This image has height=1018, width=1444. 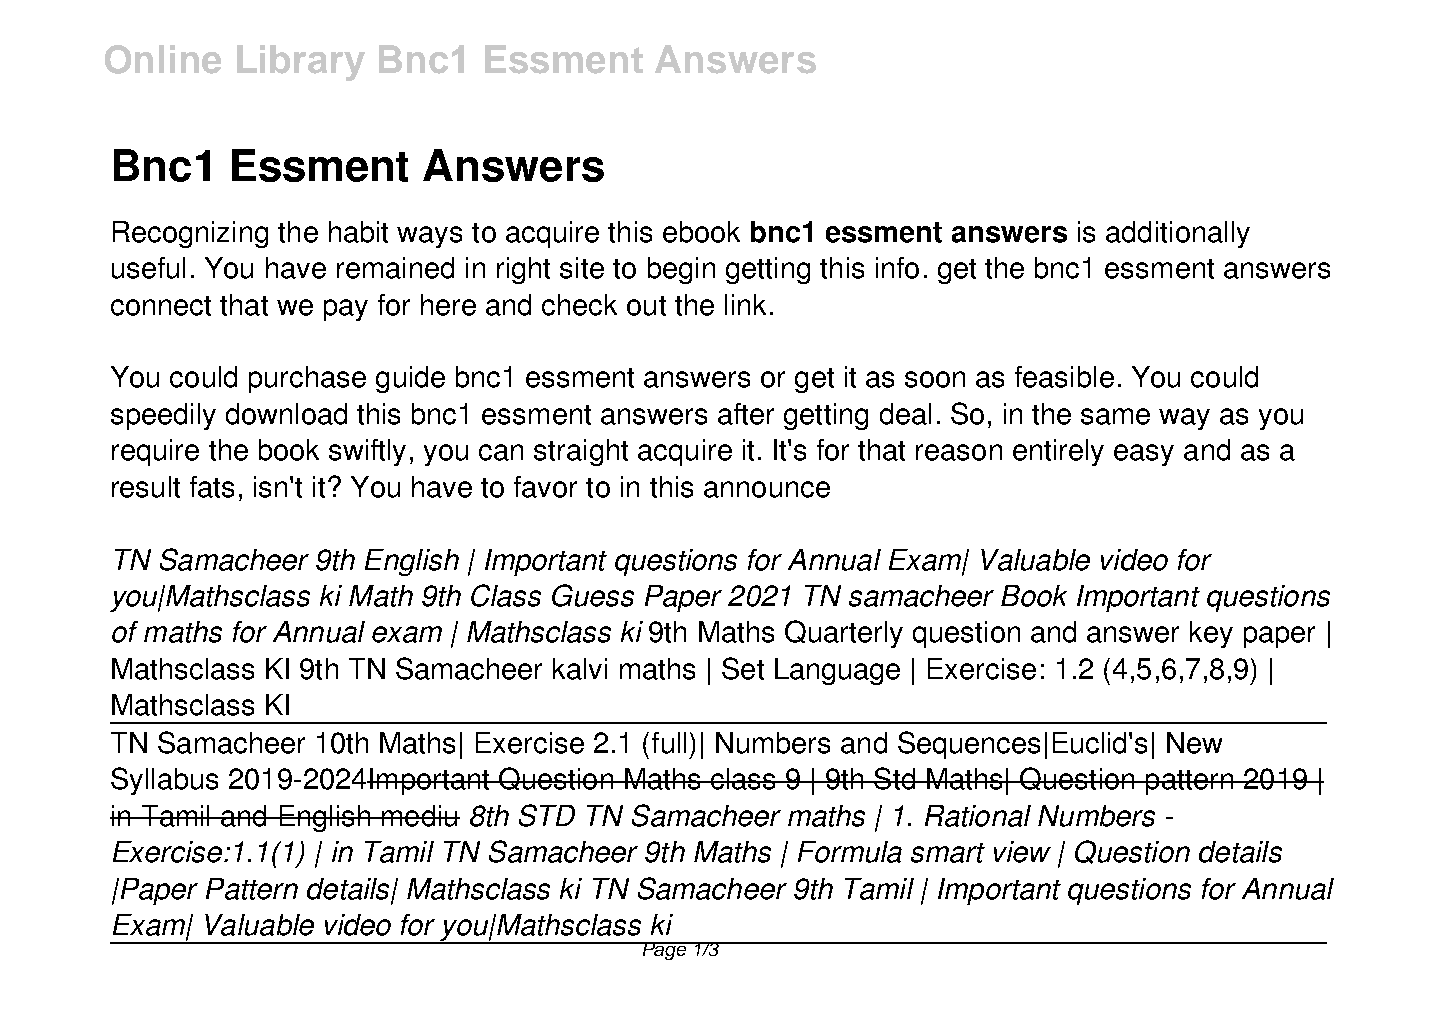 I want to click on Guess, so click(x=593, y=595).
